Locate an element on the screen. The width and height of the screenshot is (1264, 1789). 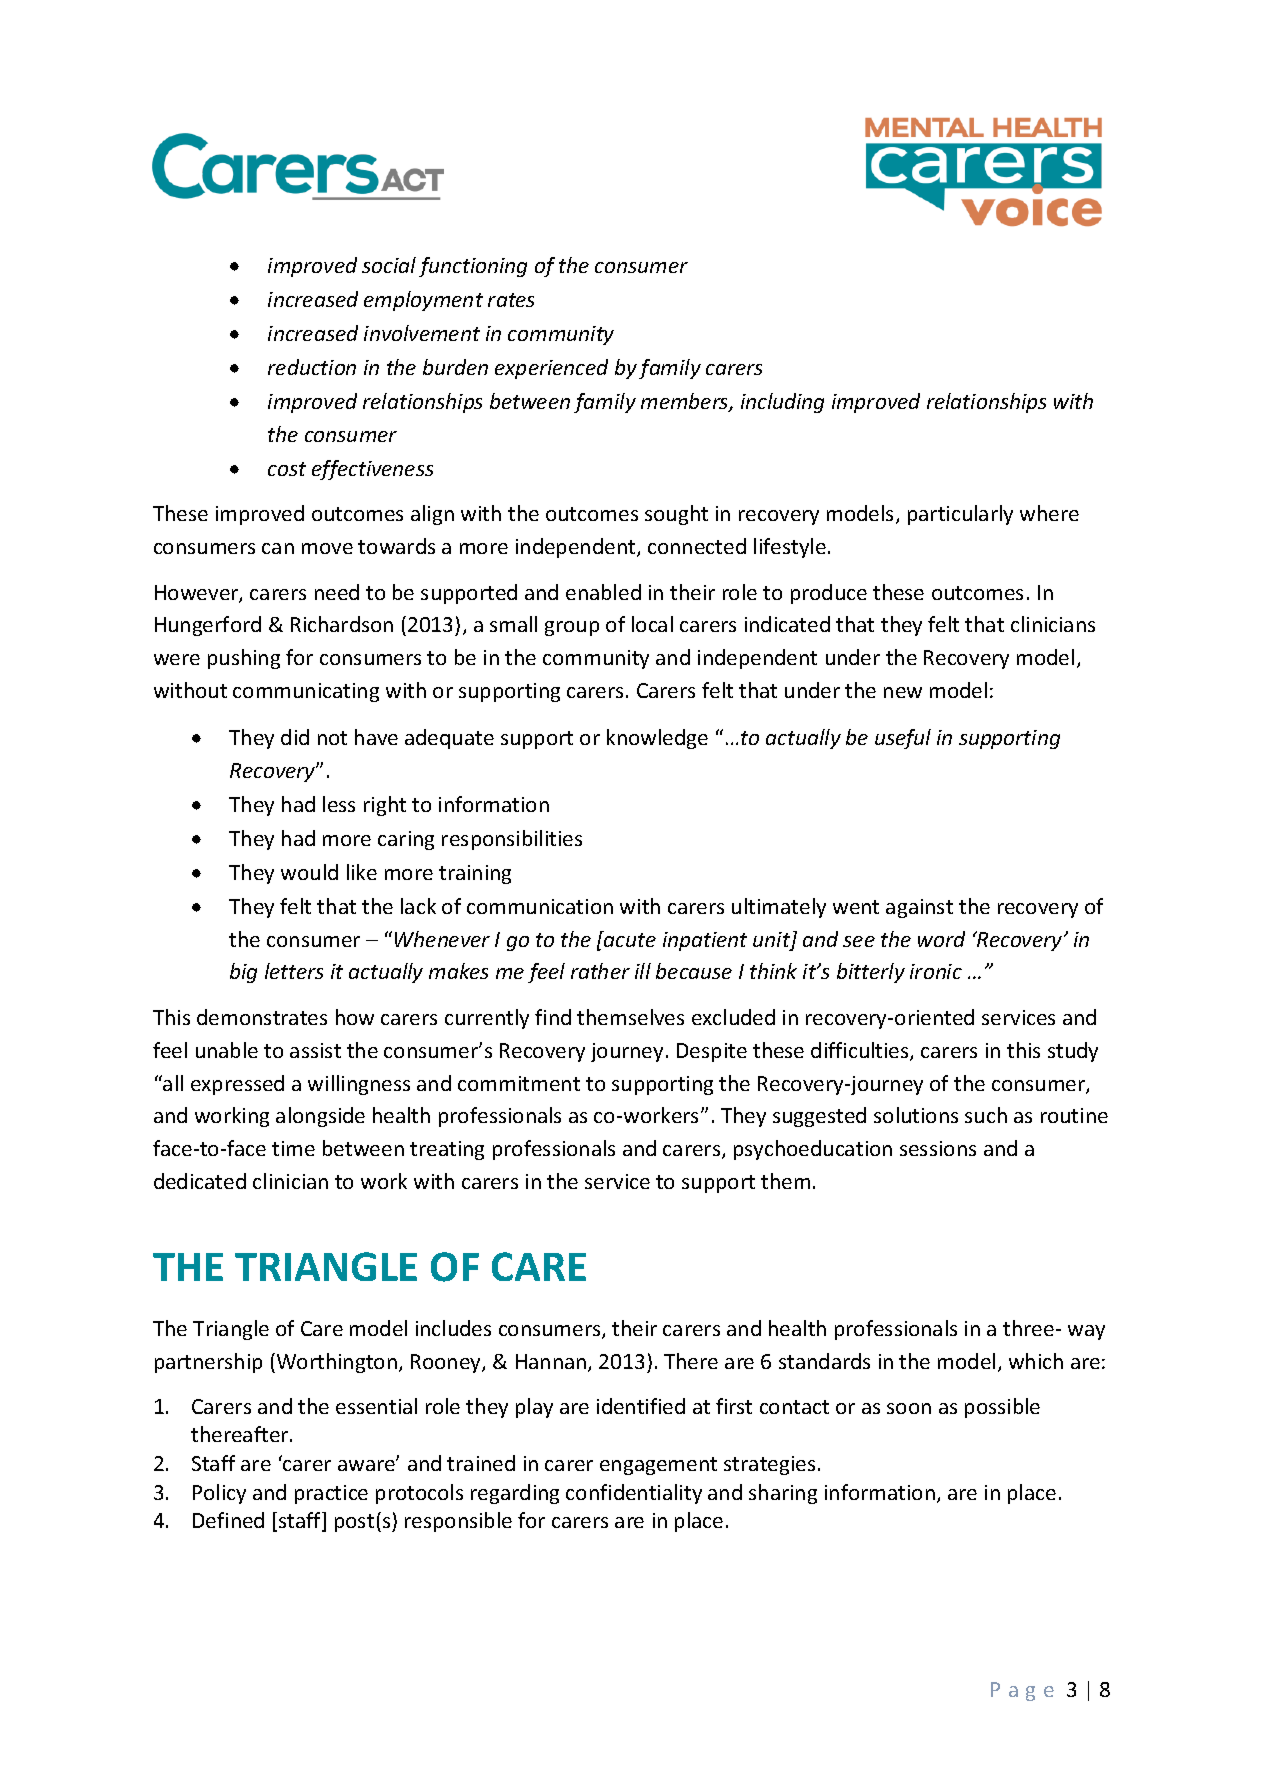
such is located at coordinates (986, 1115).
